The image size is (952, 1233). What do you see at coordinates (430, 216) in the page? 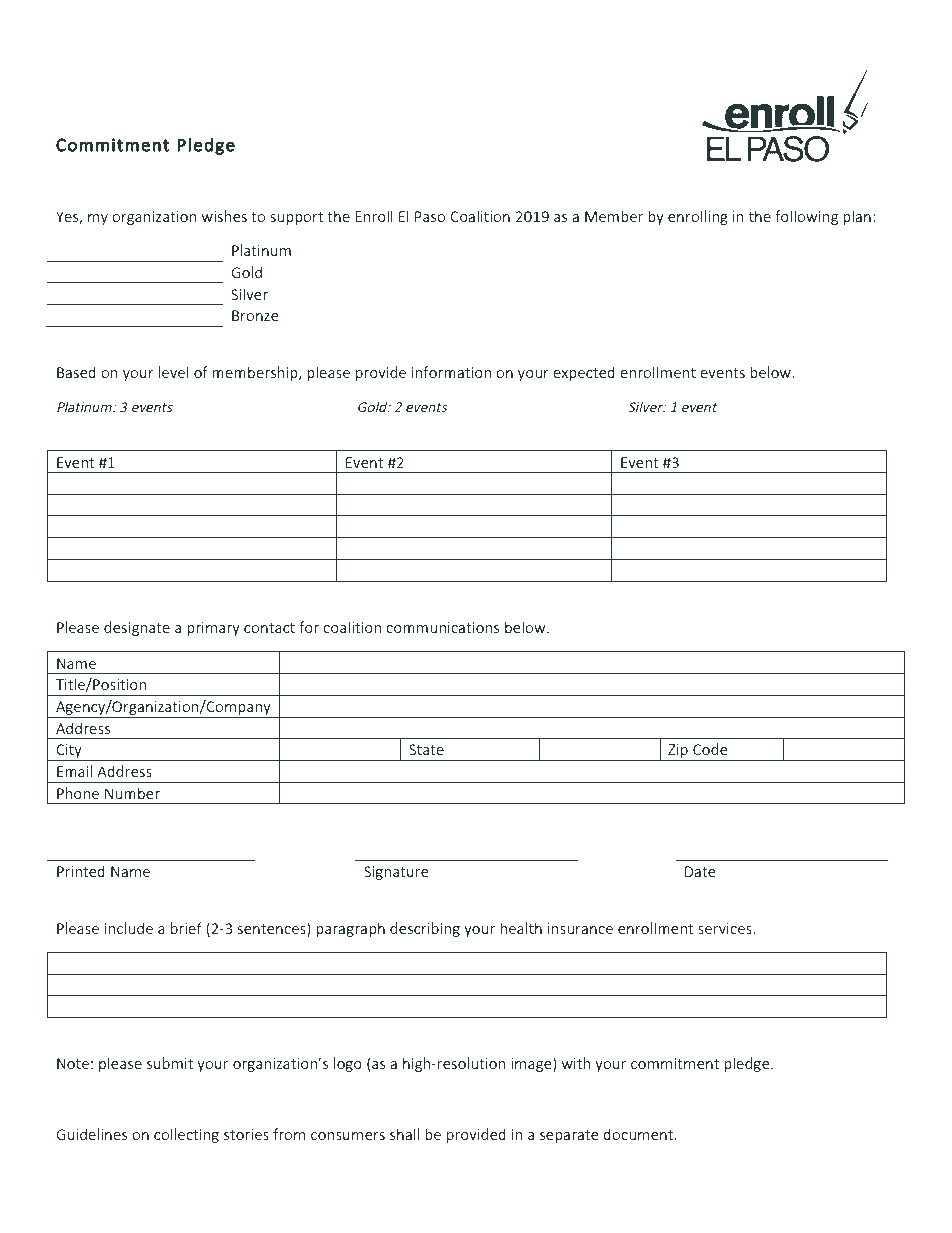
I see `Paso` at bounding box center [430, 216].
